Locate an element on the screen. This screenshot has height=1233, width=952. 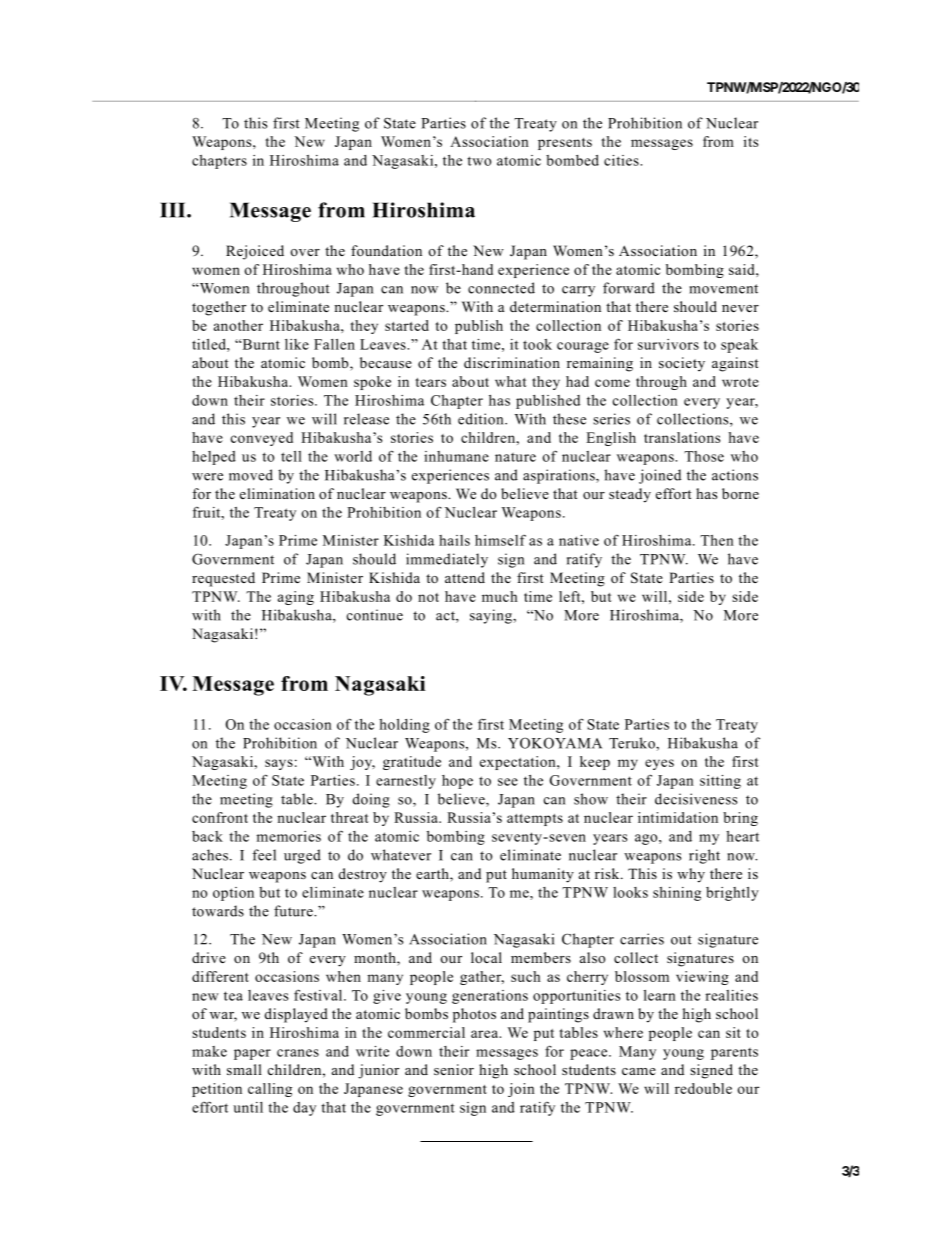
saying is located at coordinates (492, 616).
